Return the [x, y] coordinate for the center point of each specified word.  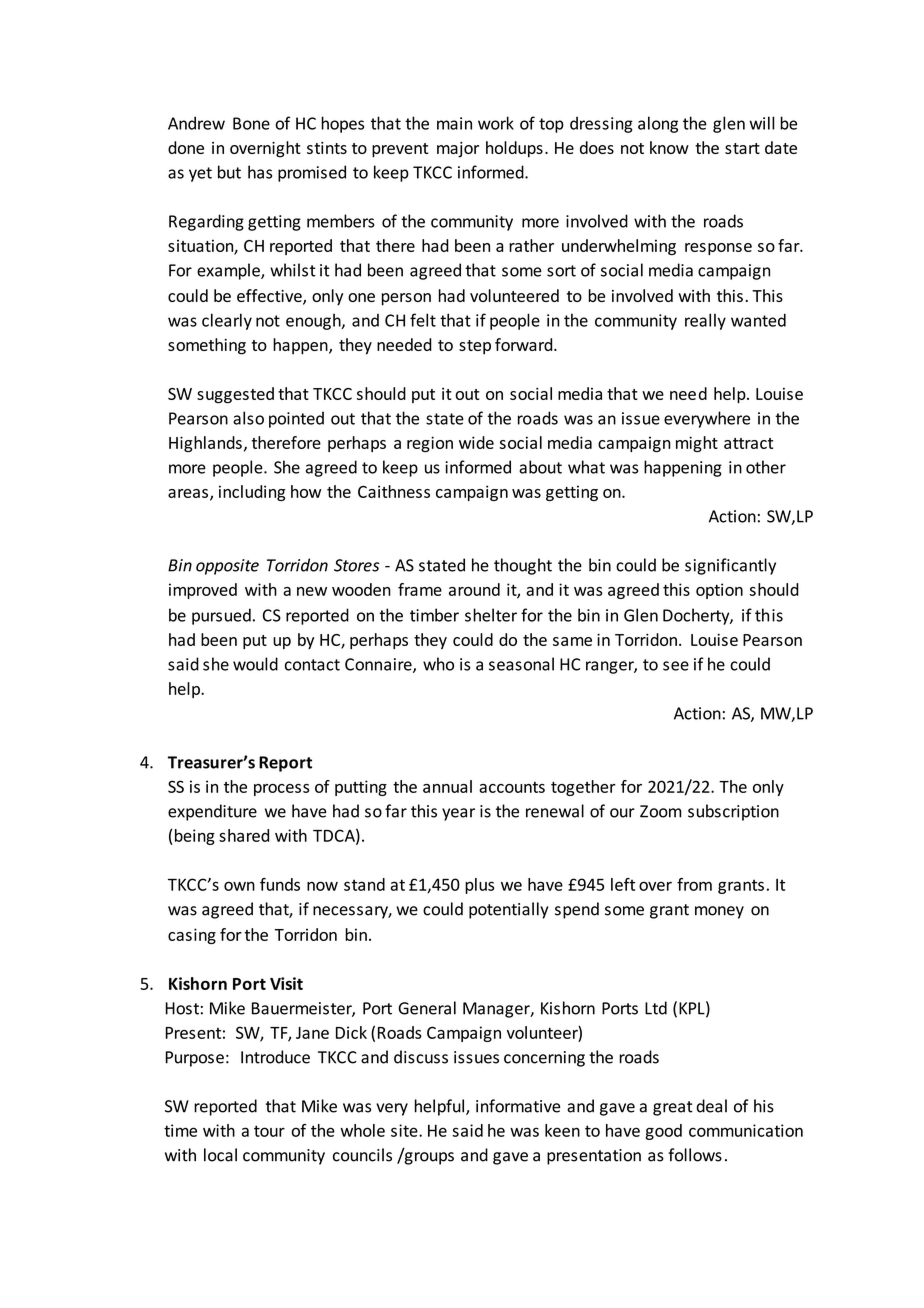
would [255, 664]
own [239, 886]
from [694, 884]
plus [479, 886]
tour [269, 1131]
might [697, 444]
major [458, 150]
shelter [491, 615]
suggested [235, 395]
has [260, 172]
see [676, 666]
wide [476, 442]
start [742, 148]
